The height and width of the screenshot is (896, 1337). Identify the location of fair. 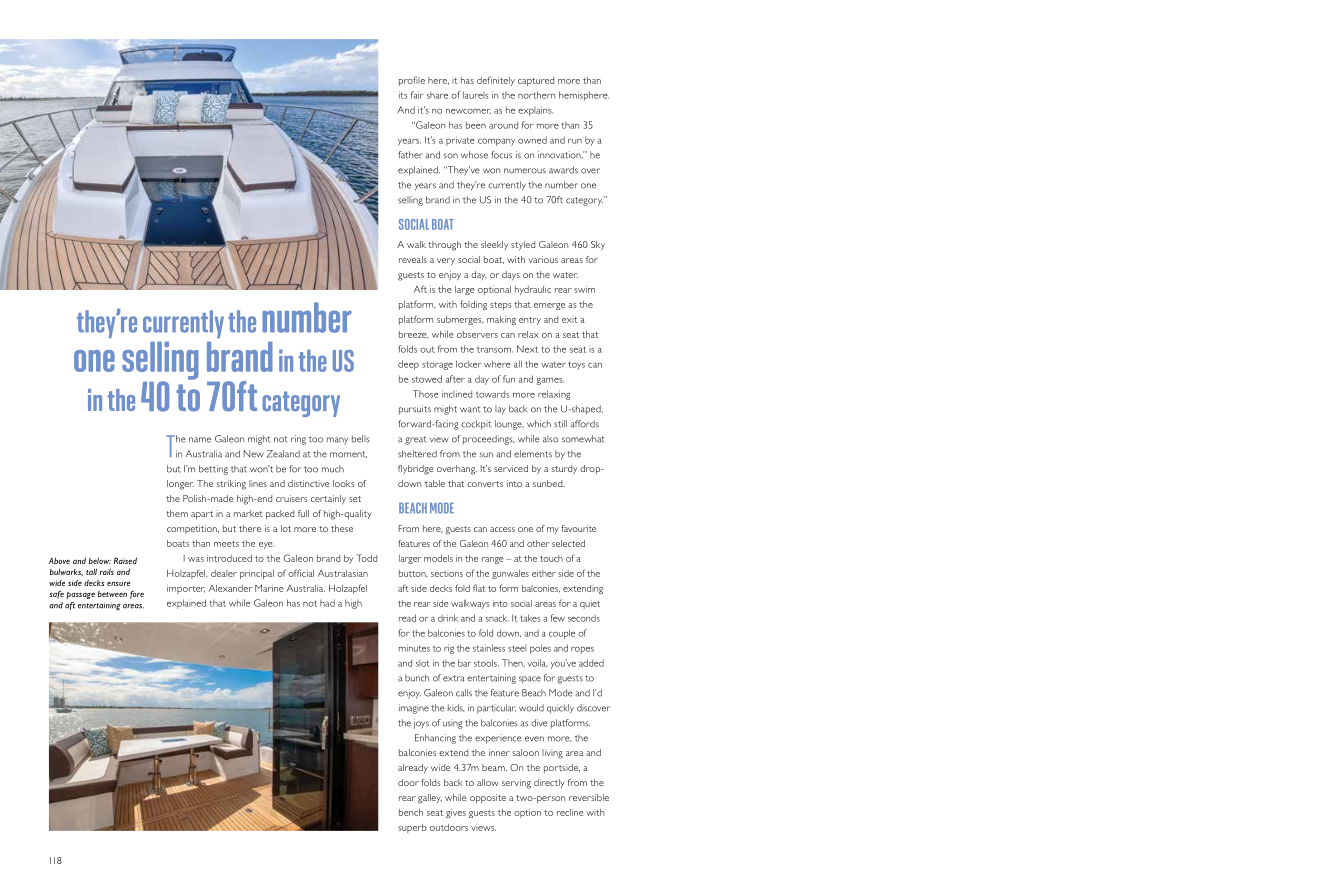
(417, 95).
